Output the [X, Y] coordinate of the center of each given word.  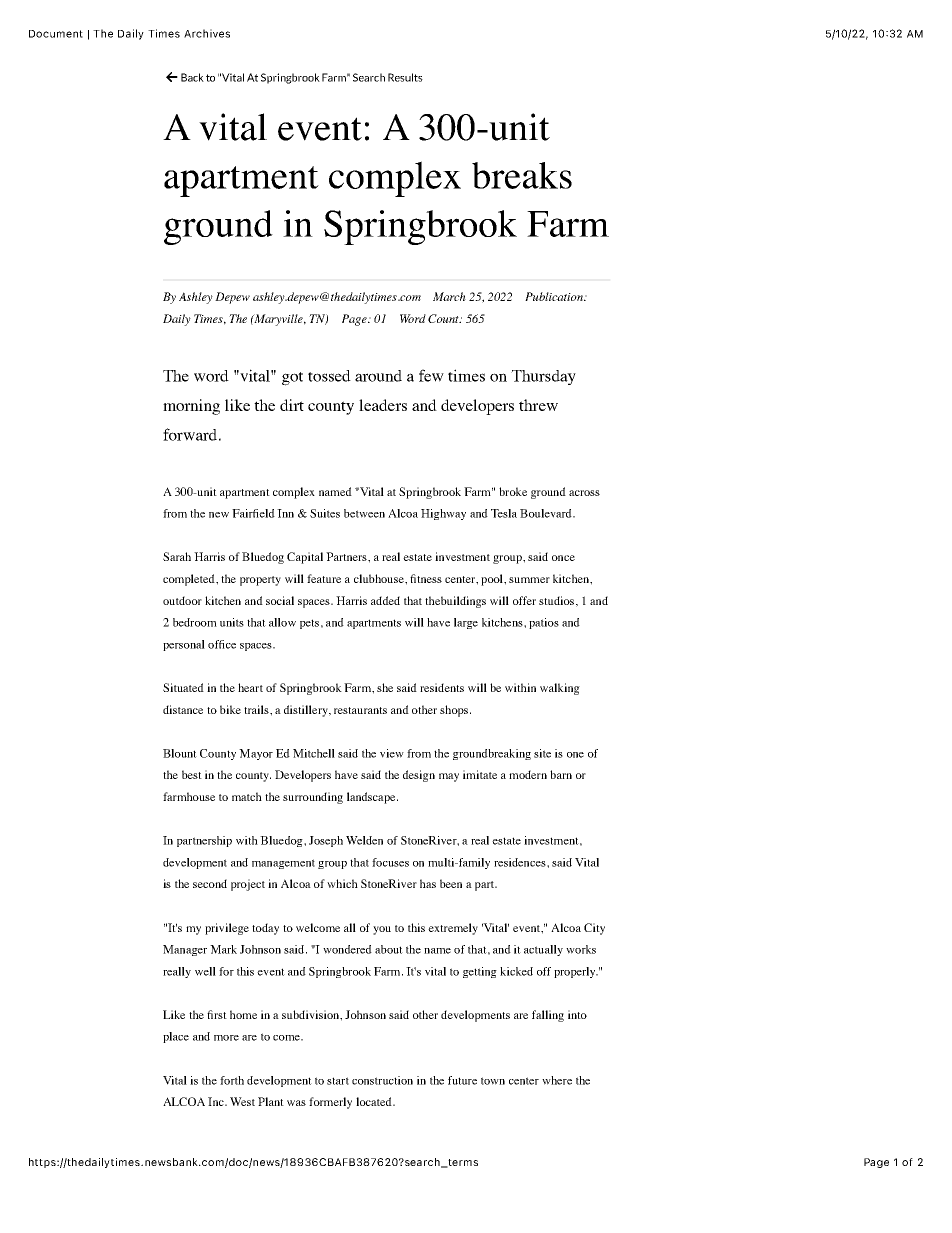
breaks [522, 175]
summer [529, 580]
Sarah [177, 556]
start [338, 1081]
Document [56, 34]
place [176, 1037]
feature [324, 578]
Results [405, 77]
